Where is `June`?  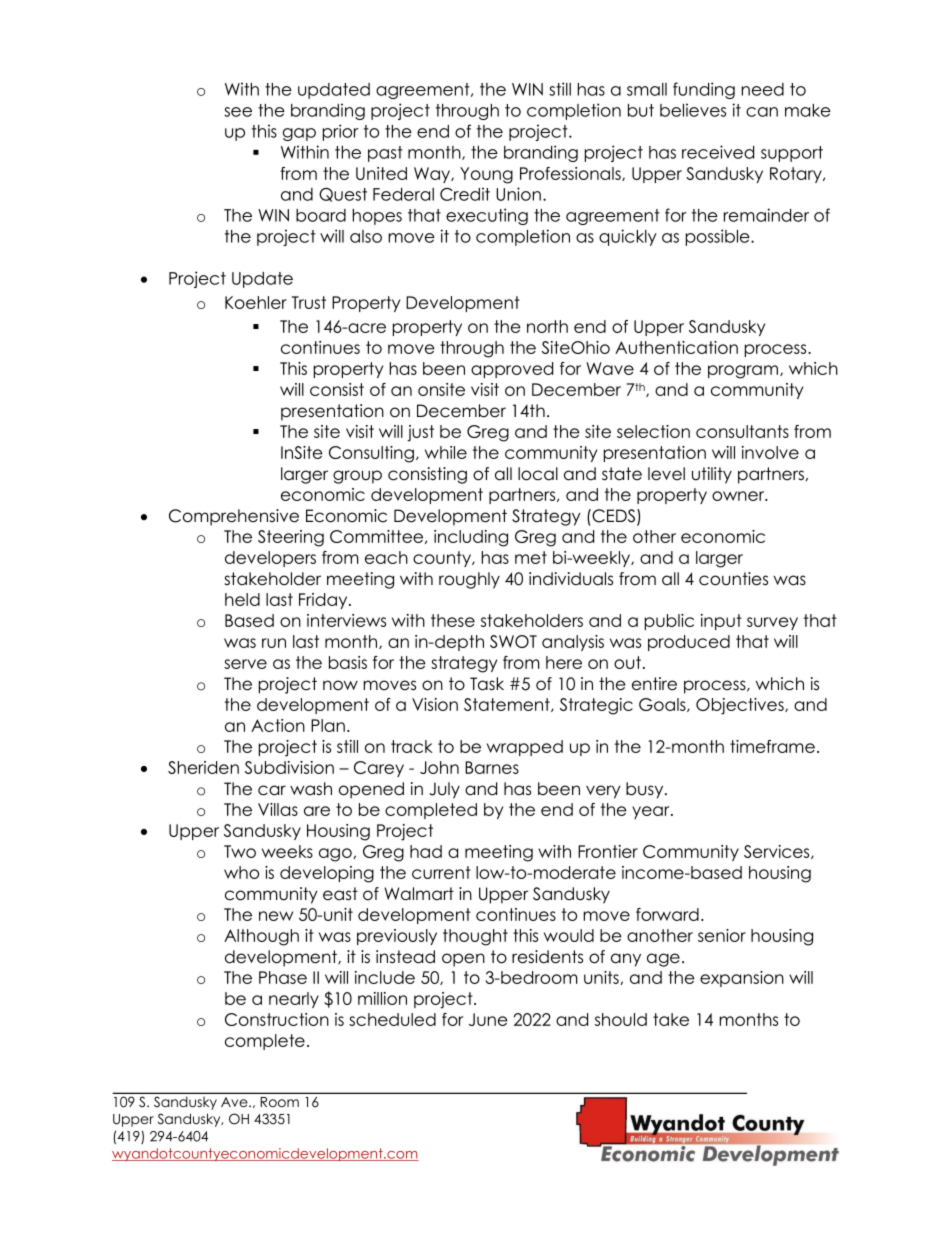
June is located at coordinates (488, 1019).
